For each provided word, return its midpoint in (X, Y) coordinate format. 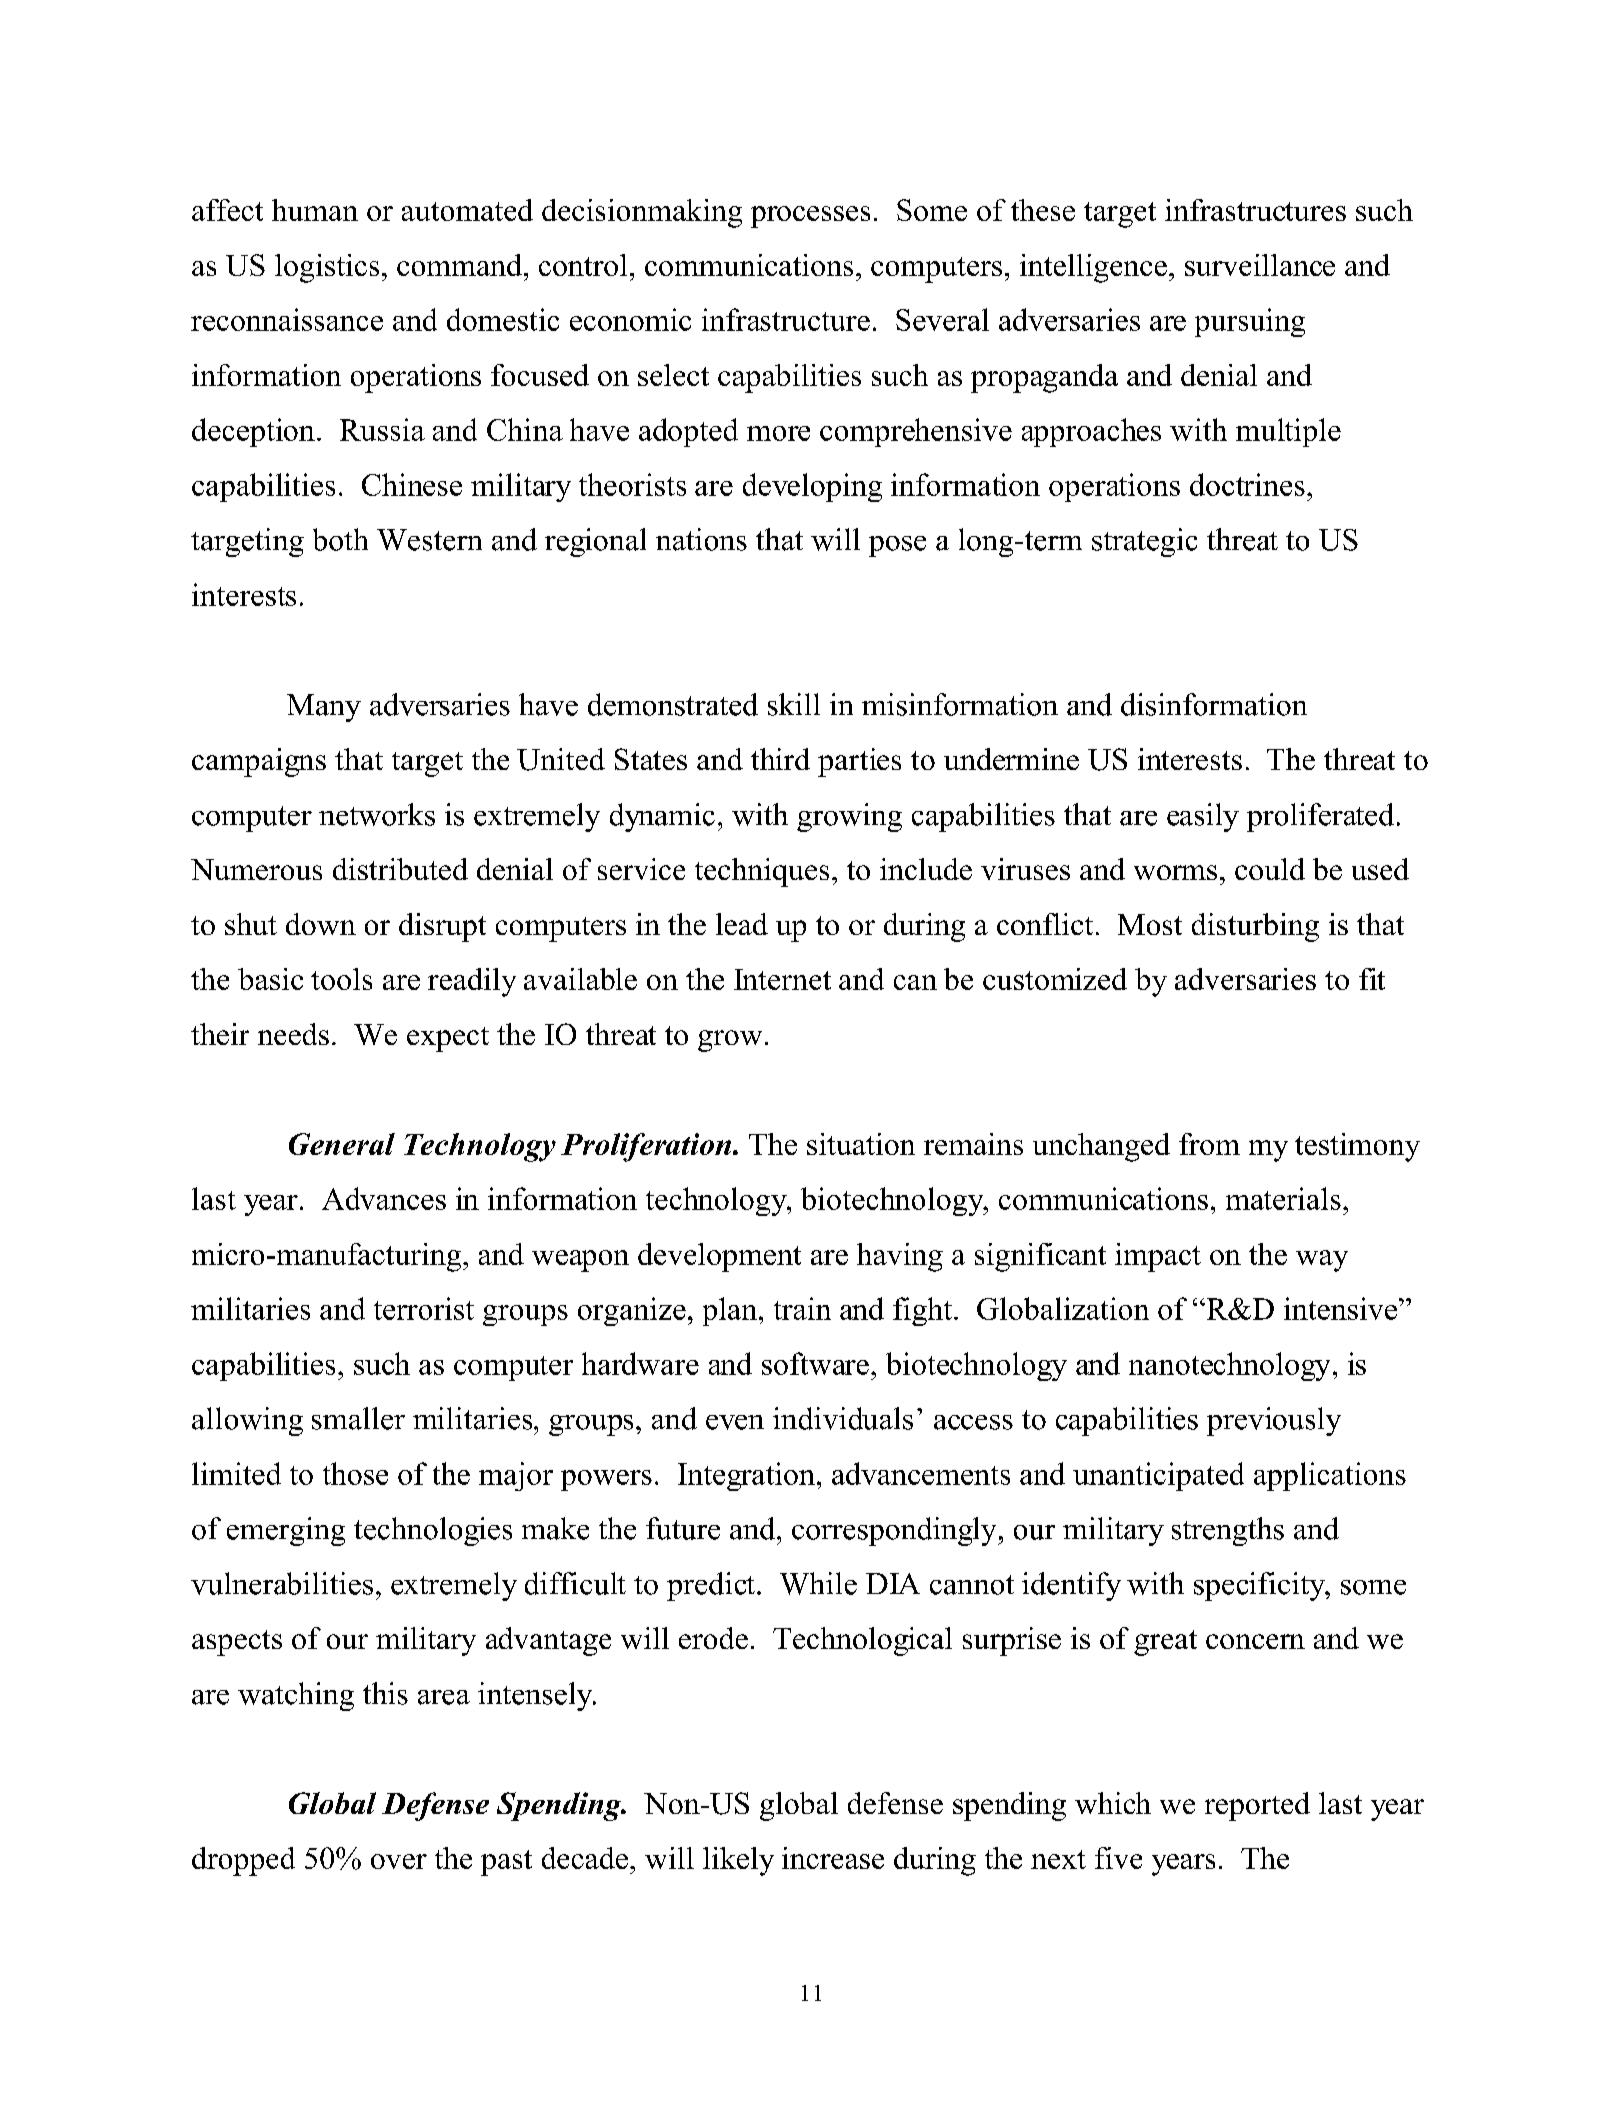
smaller (358, 1418)
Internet (782, 979)
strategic (1144, 542)
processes (810, 217)
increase (833, 1858)
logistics (327, 268)
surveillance (1260, 265)
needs (293, 1034)
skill (794, 704)
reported (1257, 1806)
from (1209, 1144)
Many (324, 708)
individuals (843, 1418)
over (399, 1861)
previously (1274, 1421)
